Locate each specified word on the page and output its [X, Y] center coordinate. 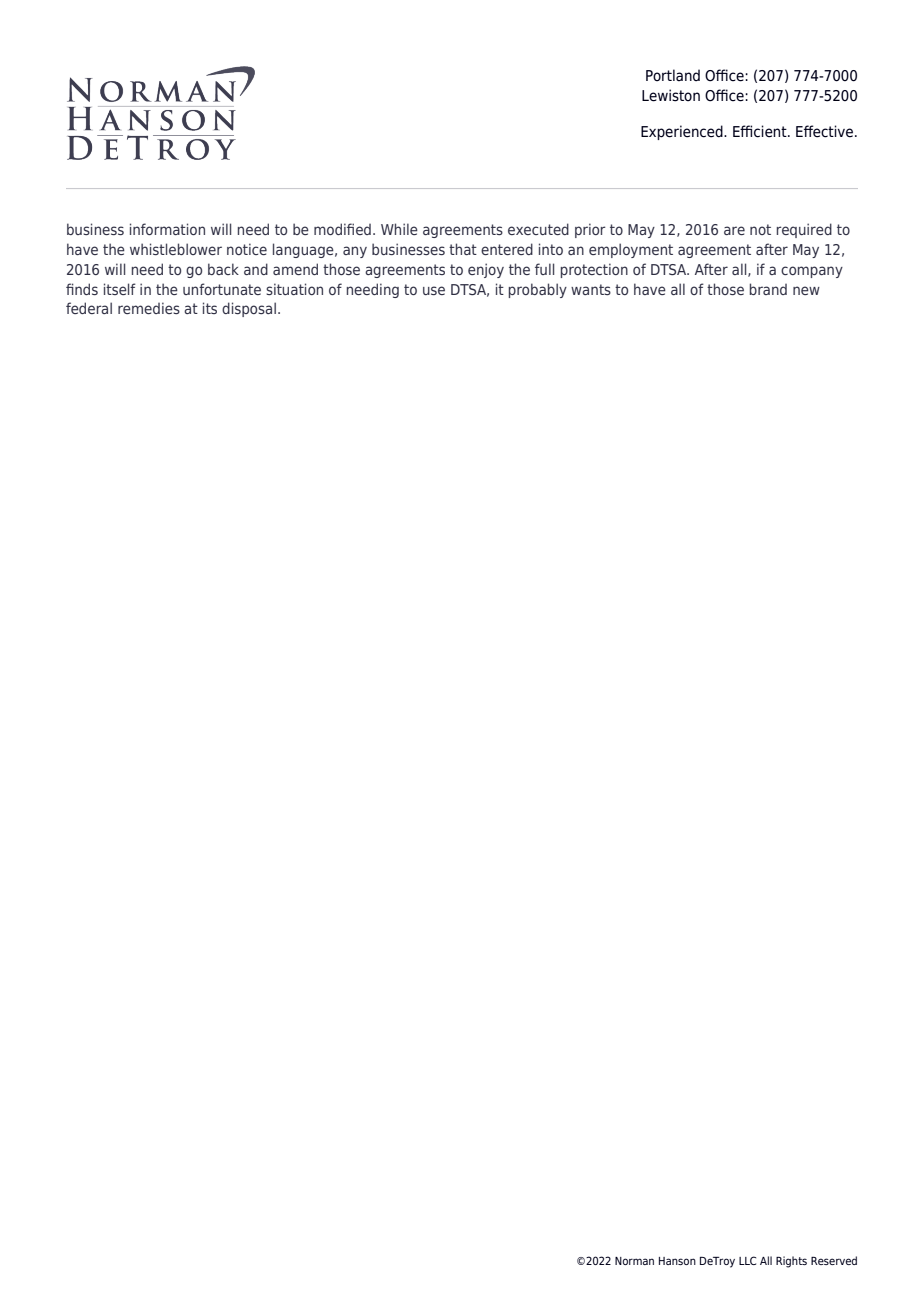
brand [768, 289]
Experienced [683, 132]
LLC [747, 1260]
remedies [149, 308]
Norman [634, 1261]
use [434, 290]
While [399, 229]
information [167, 229]
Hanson [677, 1261]
